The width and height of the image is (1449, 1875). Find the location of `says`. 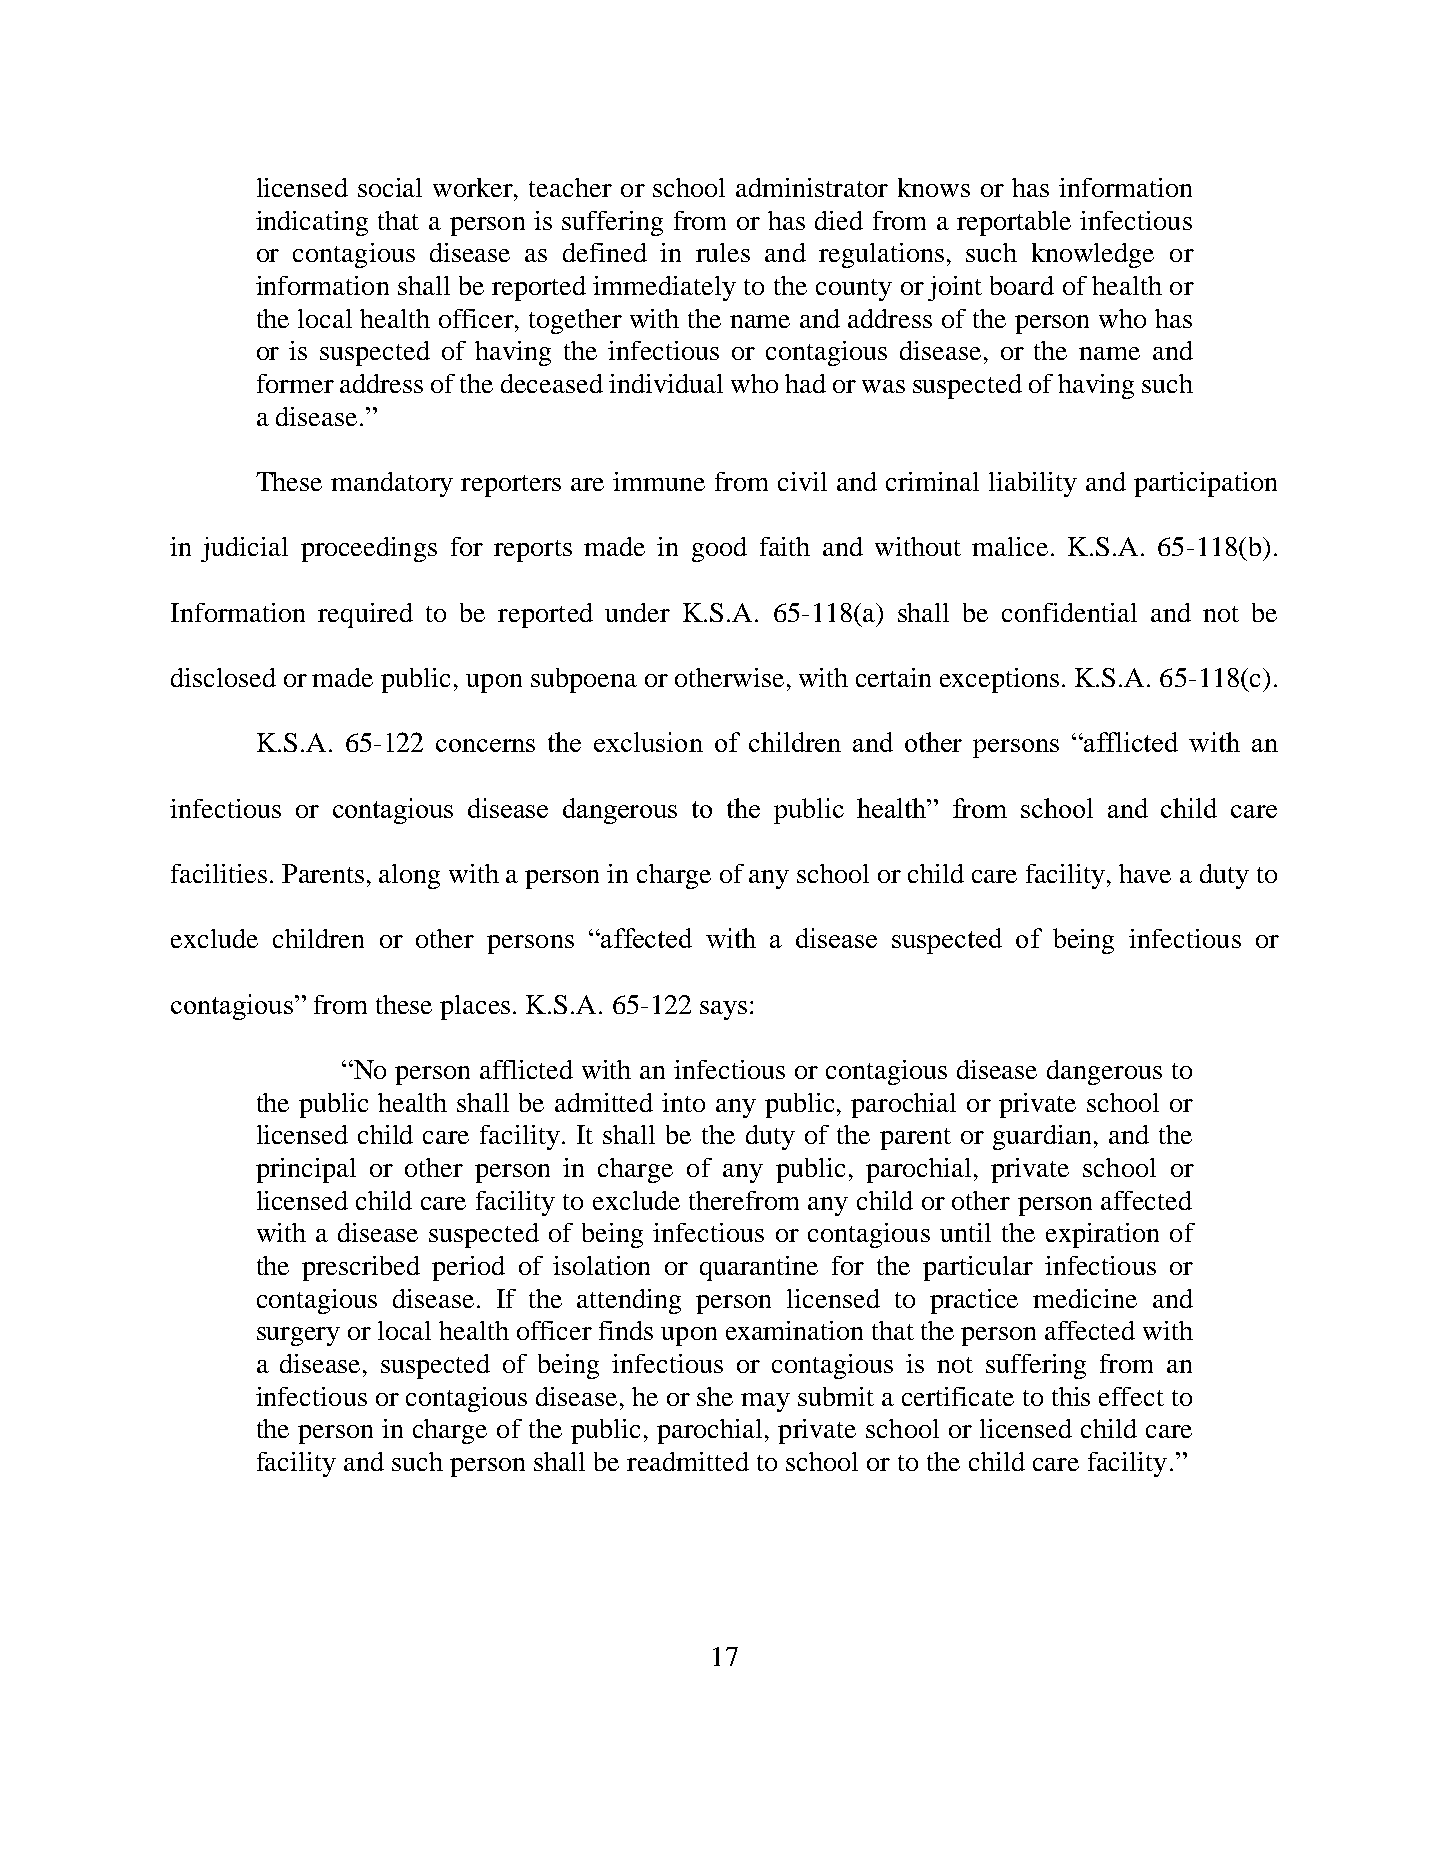

says is located at coordinates (723, 1010).
